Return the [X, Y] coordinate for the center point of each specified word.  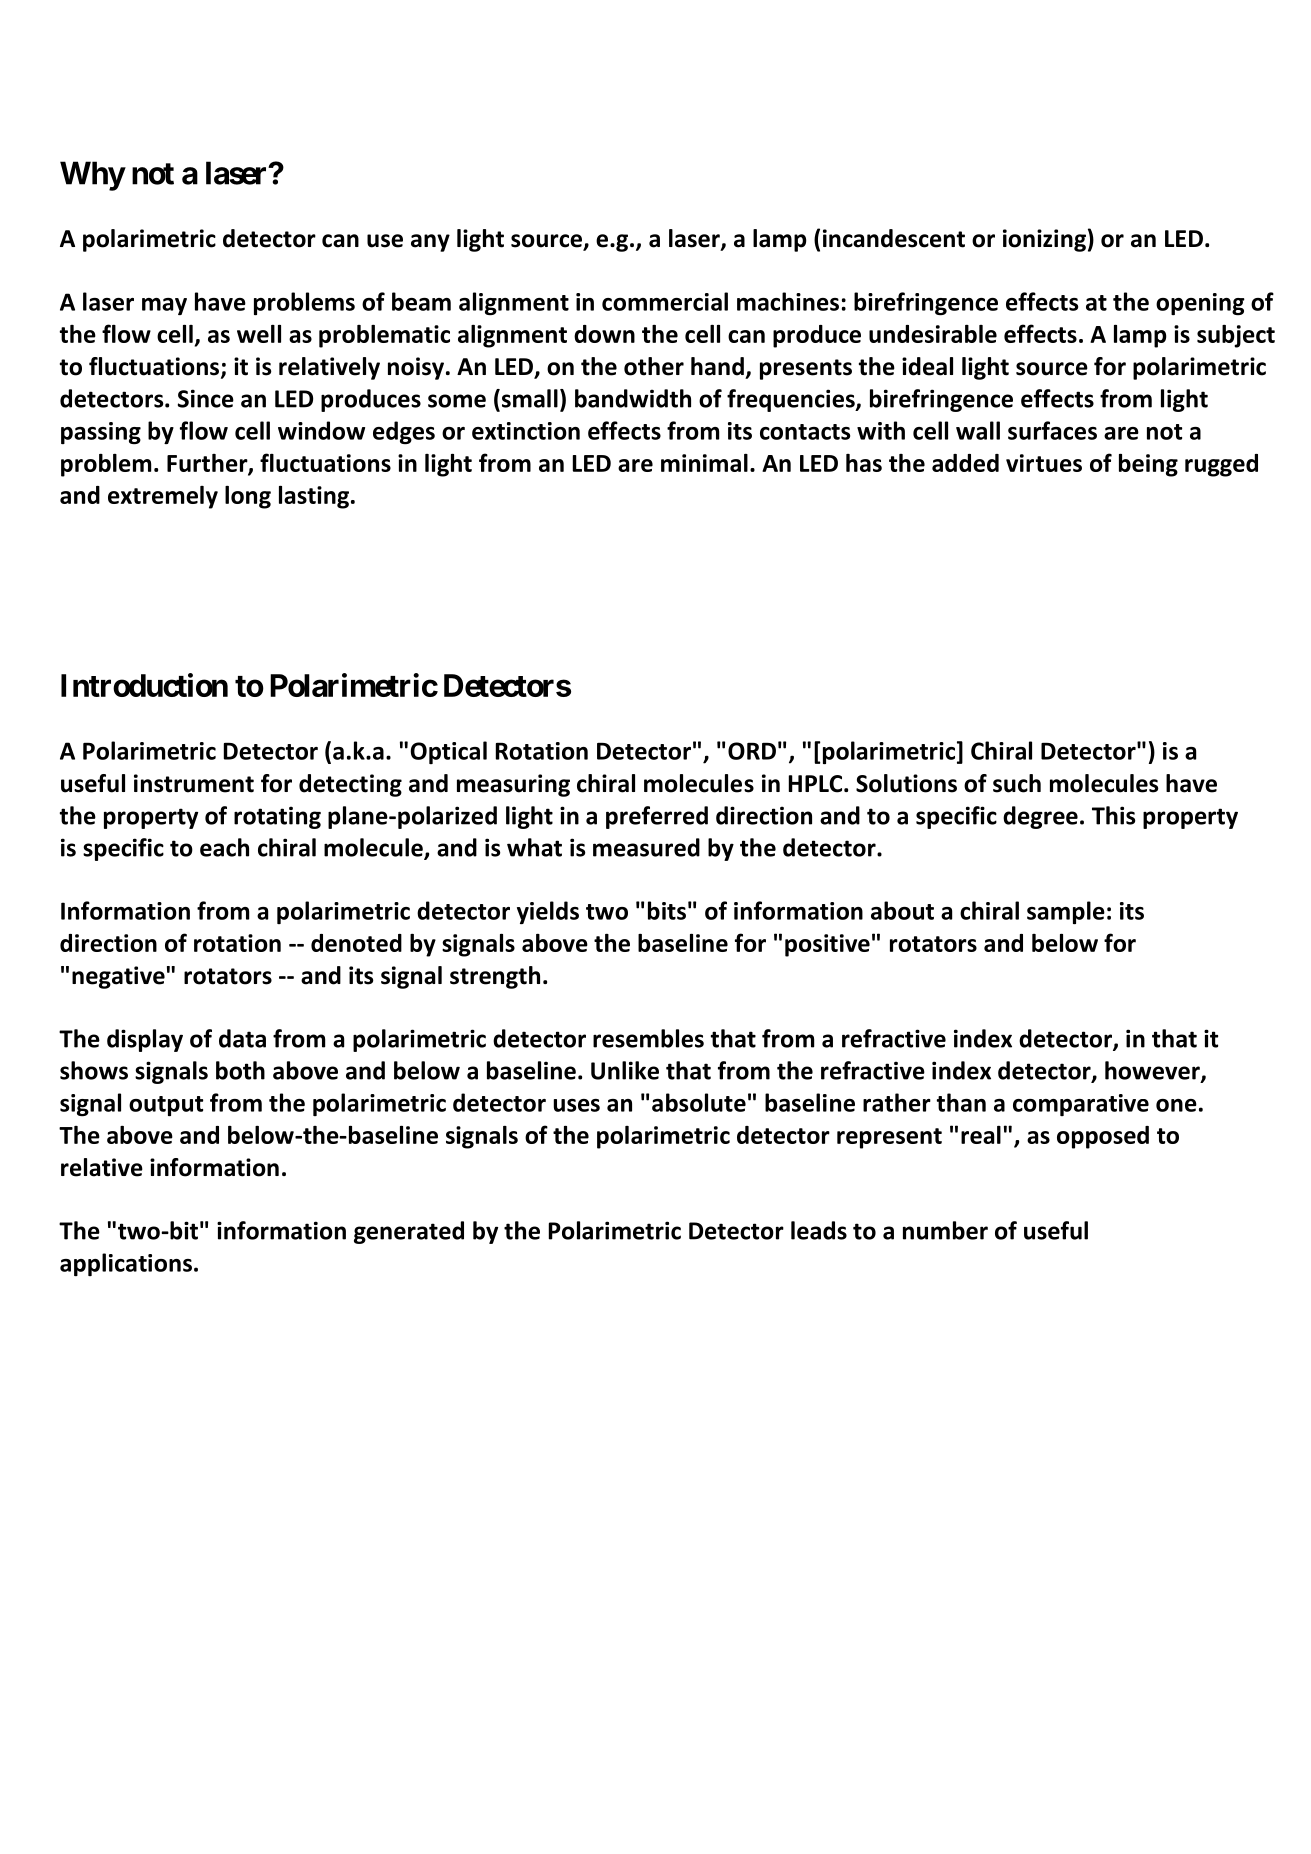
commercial [665, 301]
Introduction [144, 685]
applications [126, 1264]
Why [92, 176]
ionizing [1044, 240]
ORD [752, 751]
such [1017, 783]
